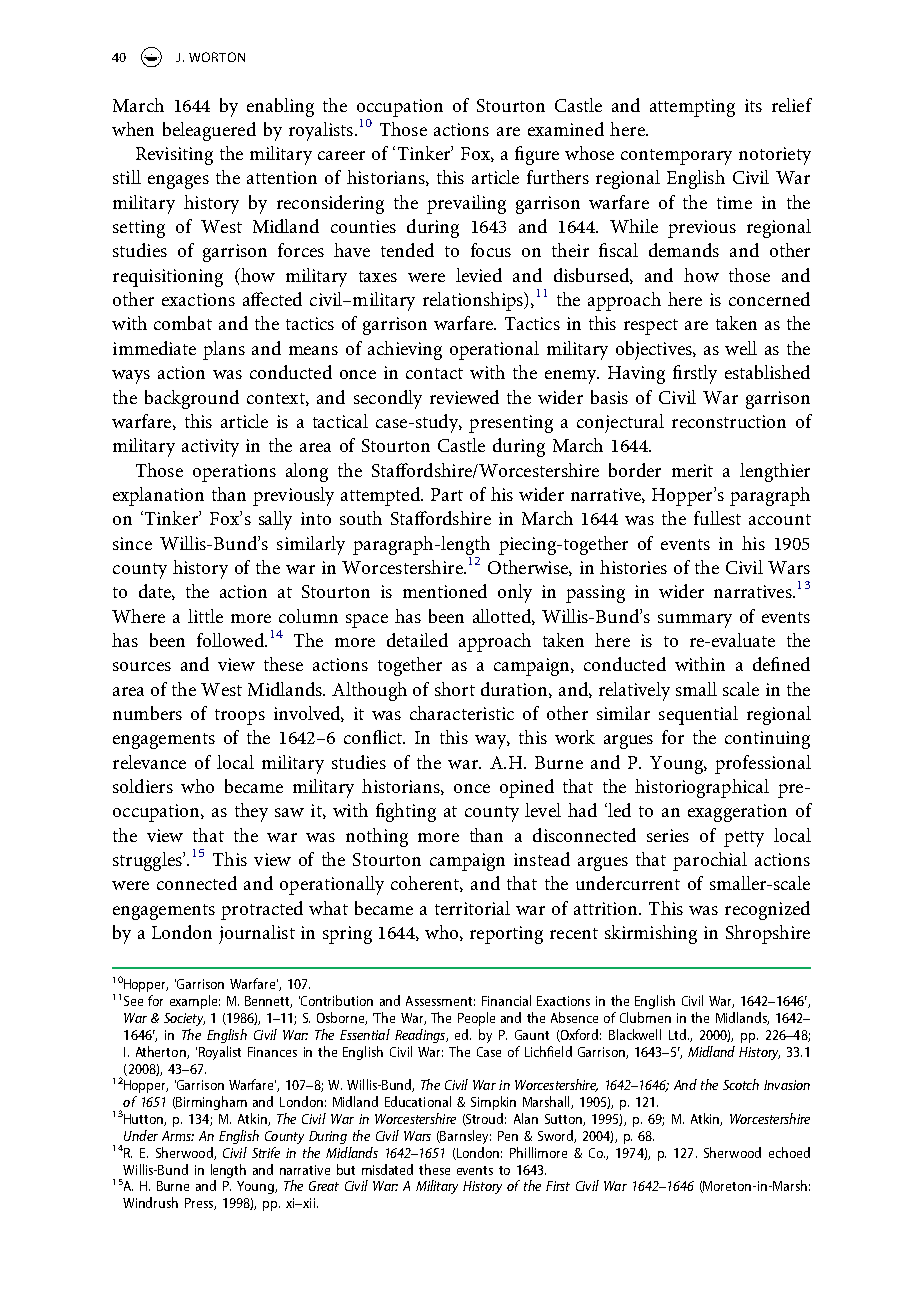  What do you see at coordinates (447, 494) in the image?
I see `Part` at bounding box center [447, 494].
